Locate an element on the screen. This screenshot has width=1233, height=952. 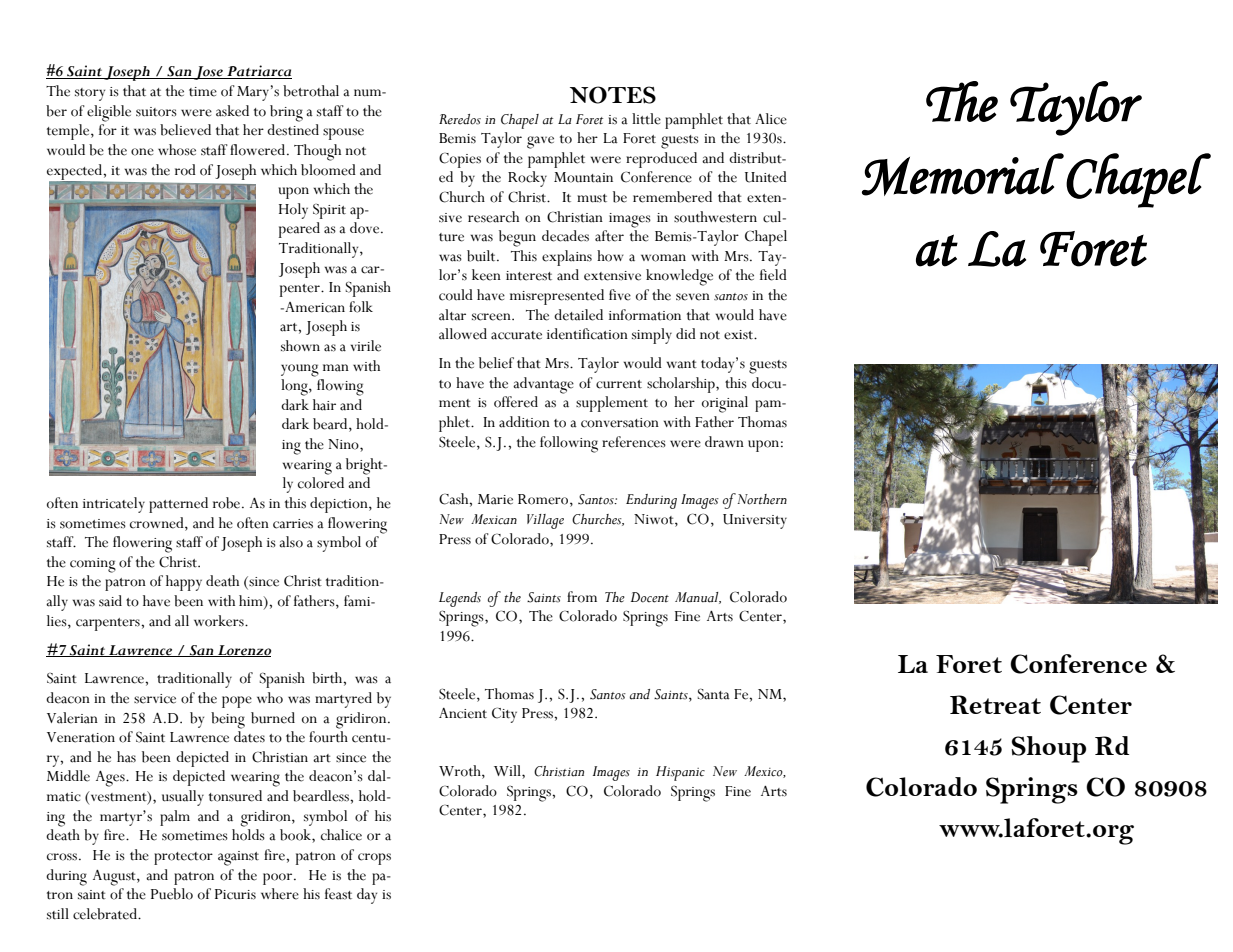
United is located at coordinates (766, 177).
